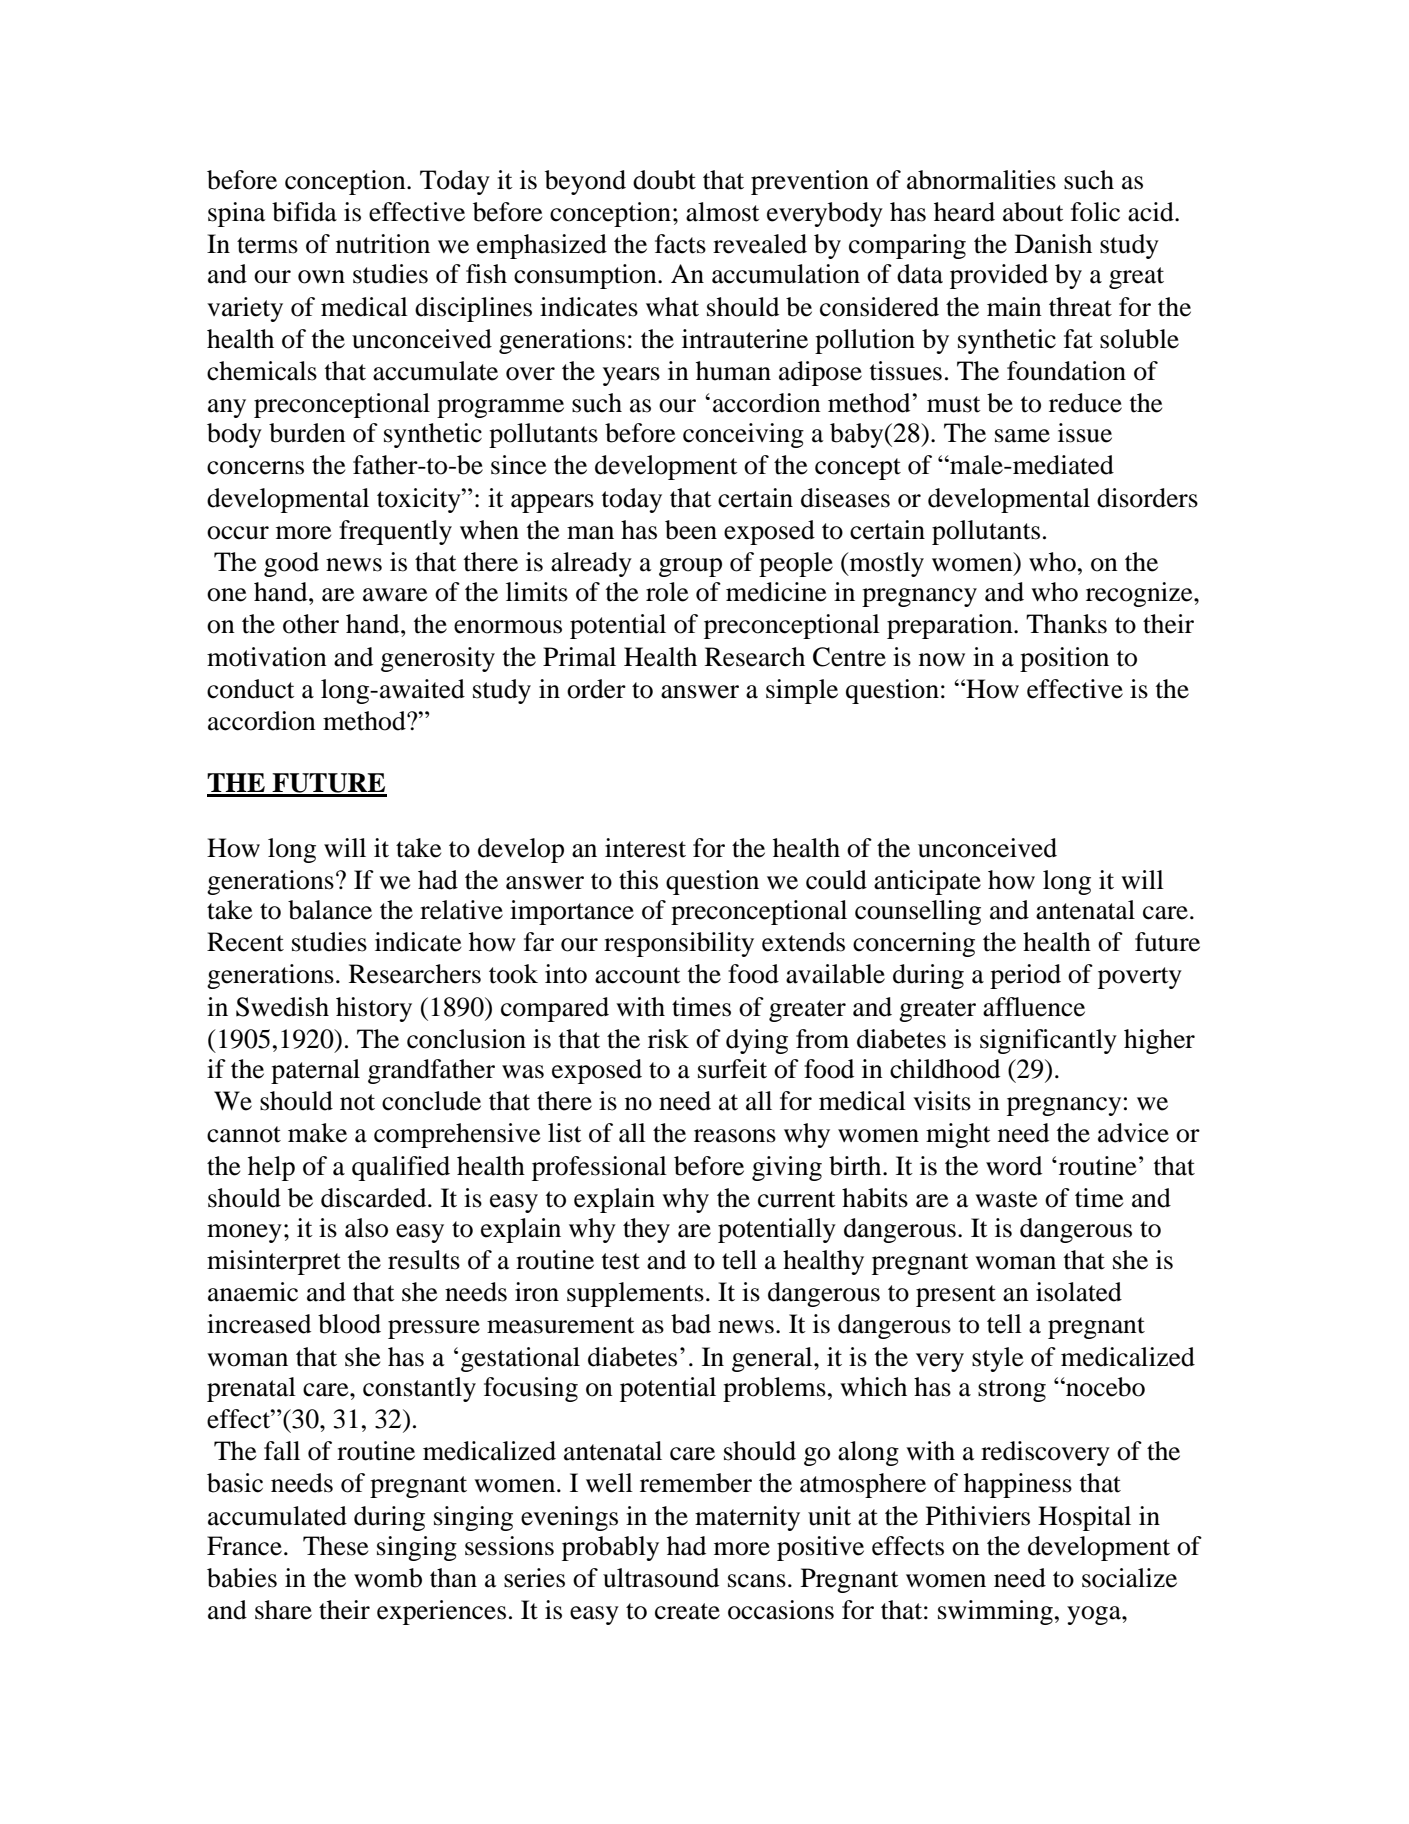 This screenshot has height=1824, width=1409. I want to click on significantly, so click(1048, 1041).
